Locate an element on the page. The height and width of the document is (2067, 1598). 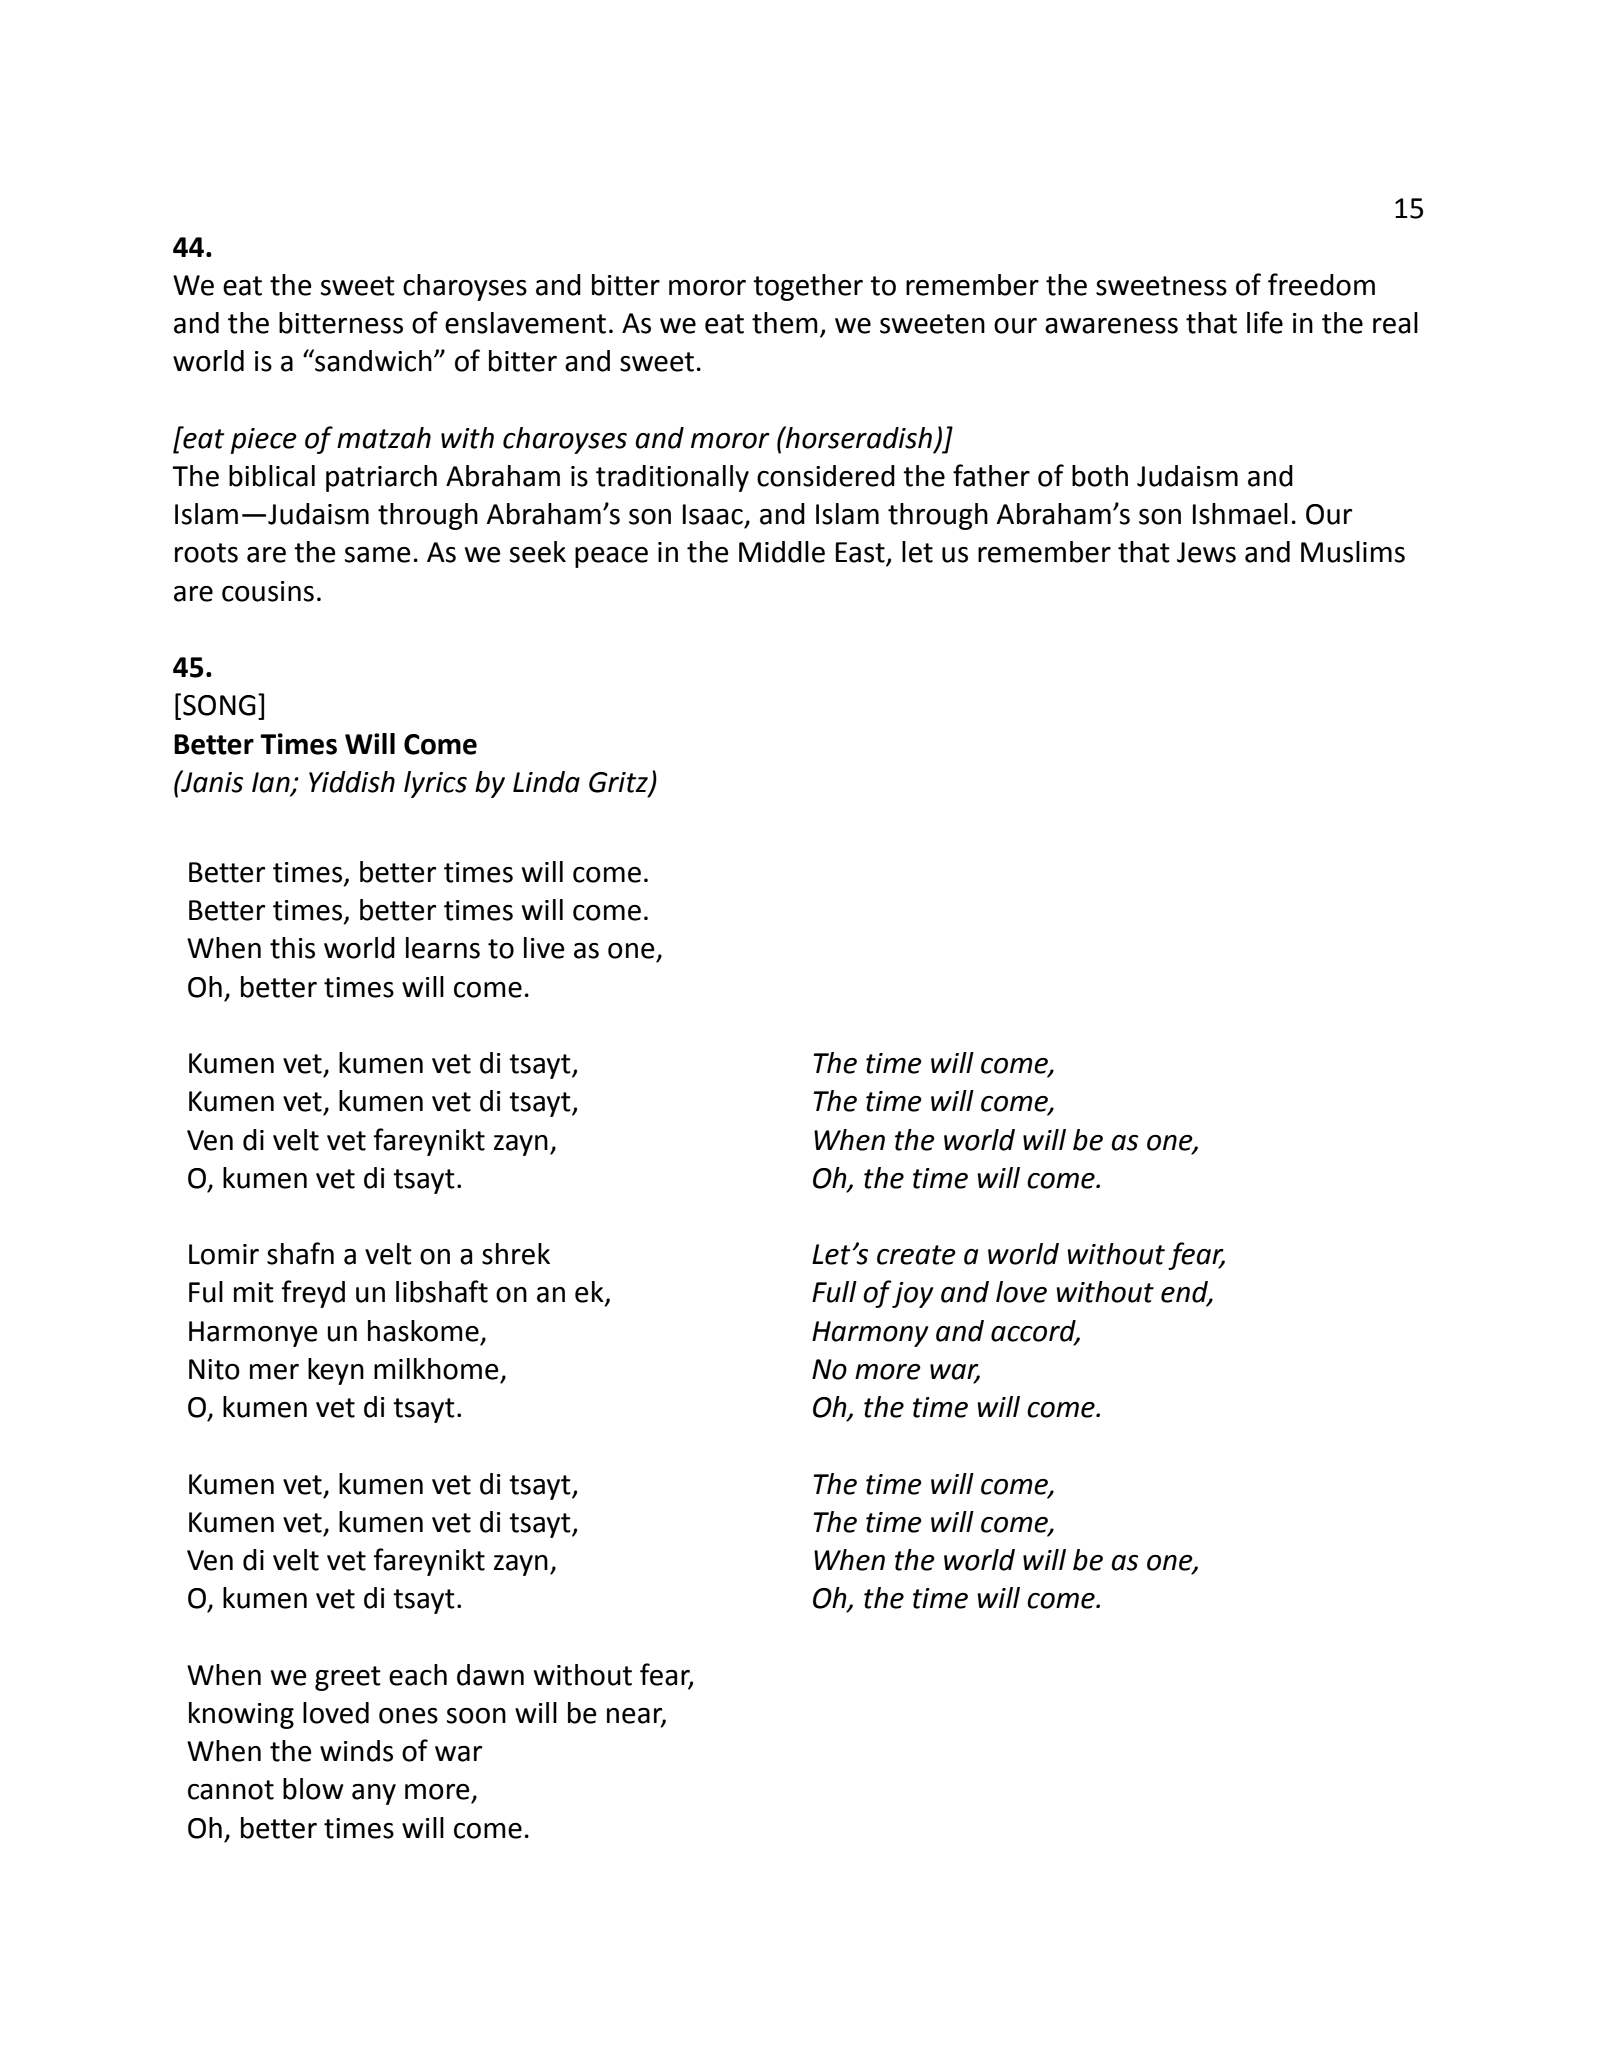
them is located at coordinates (785, 323).
